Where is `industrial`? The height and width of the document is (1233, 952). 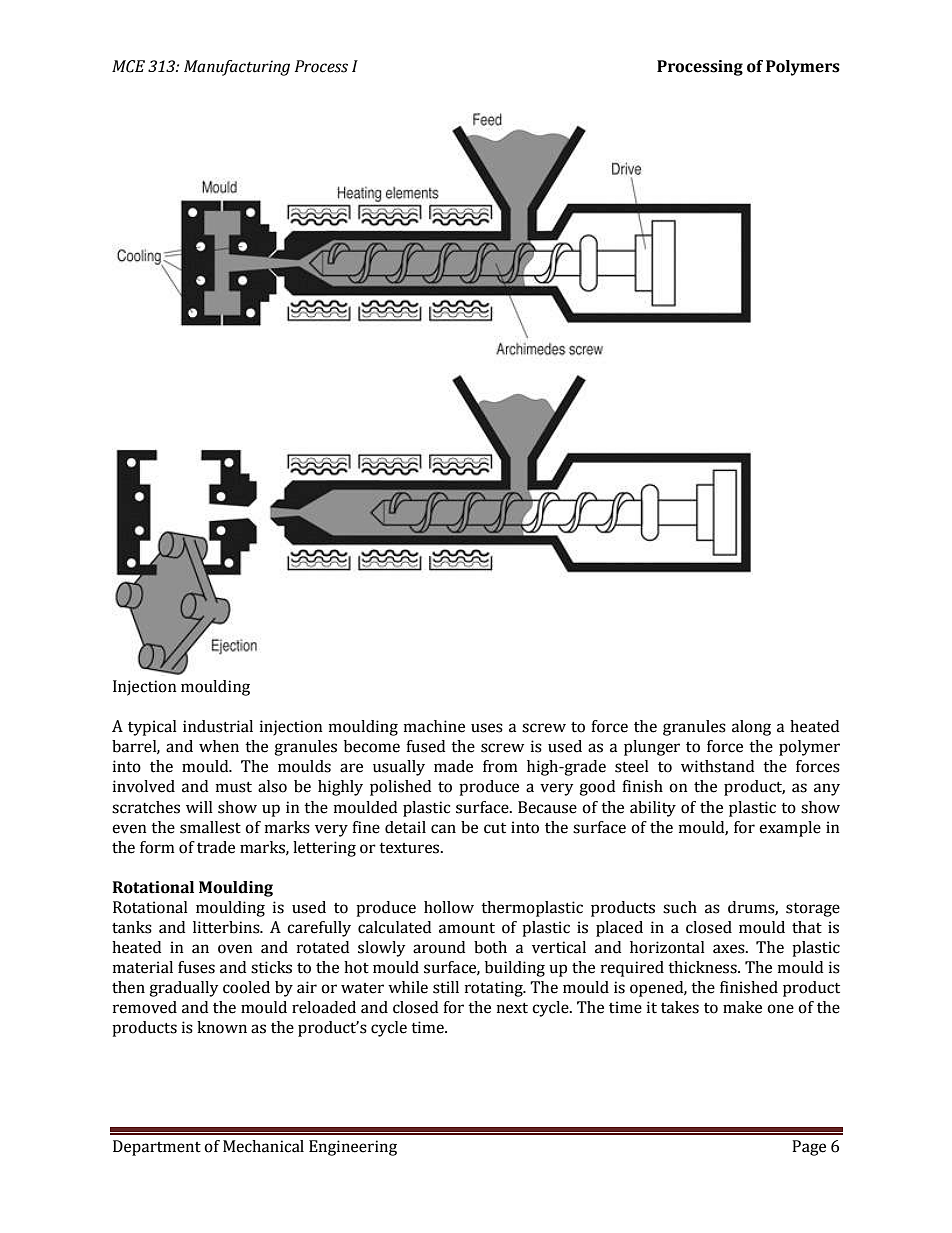
industrial is located at coordinates (218, 726).
